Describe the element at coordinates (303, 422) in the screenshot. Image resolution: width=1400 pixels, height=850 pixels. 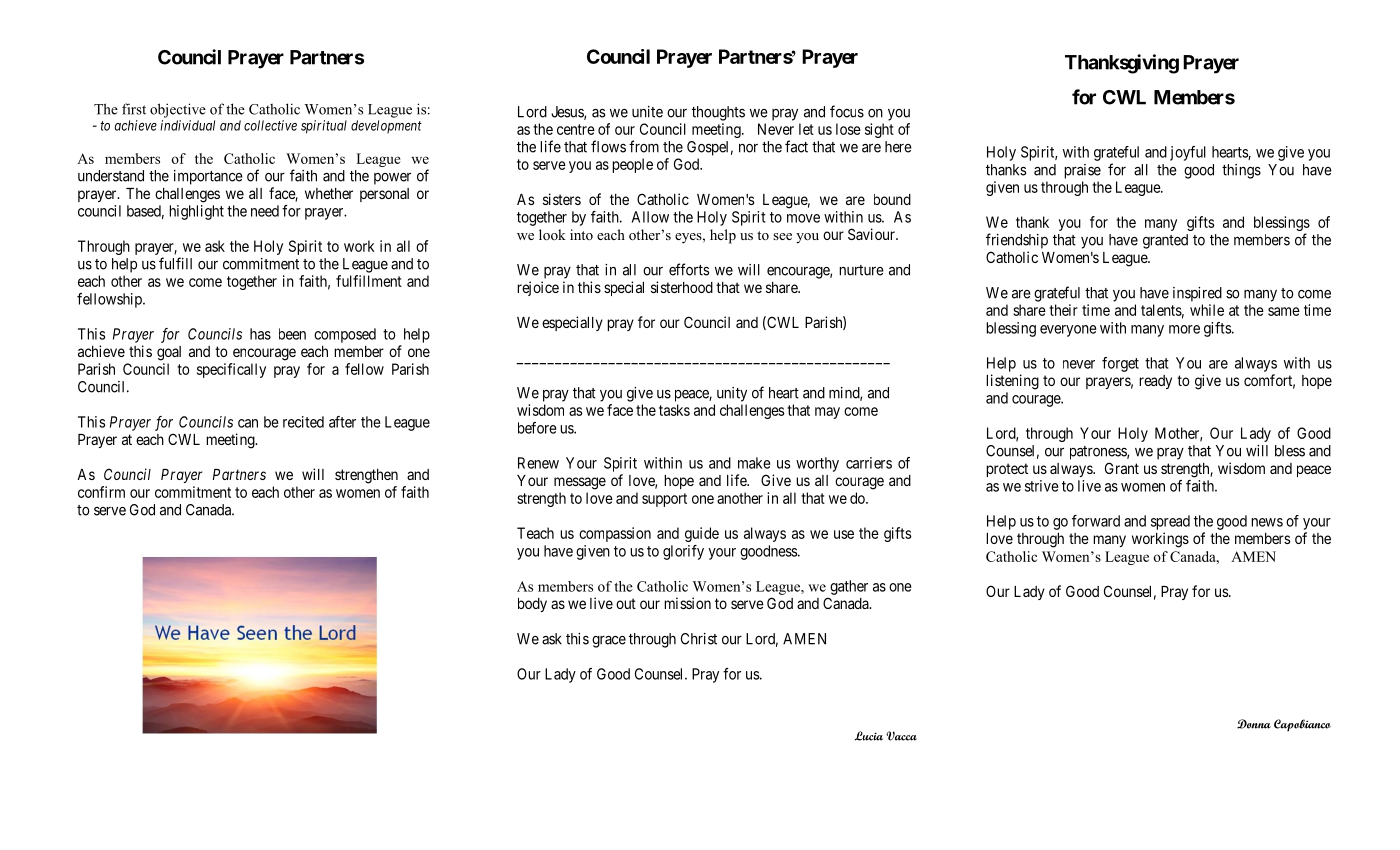
I see `recited` at that location.
